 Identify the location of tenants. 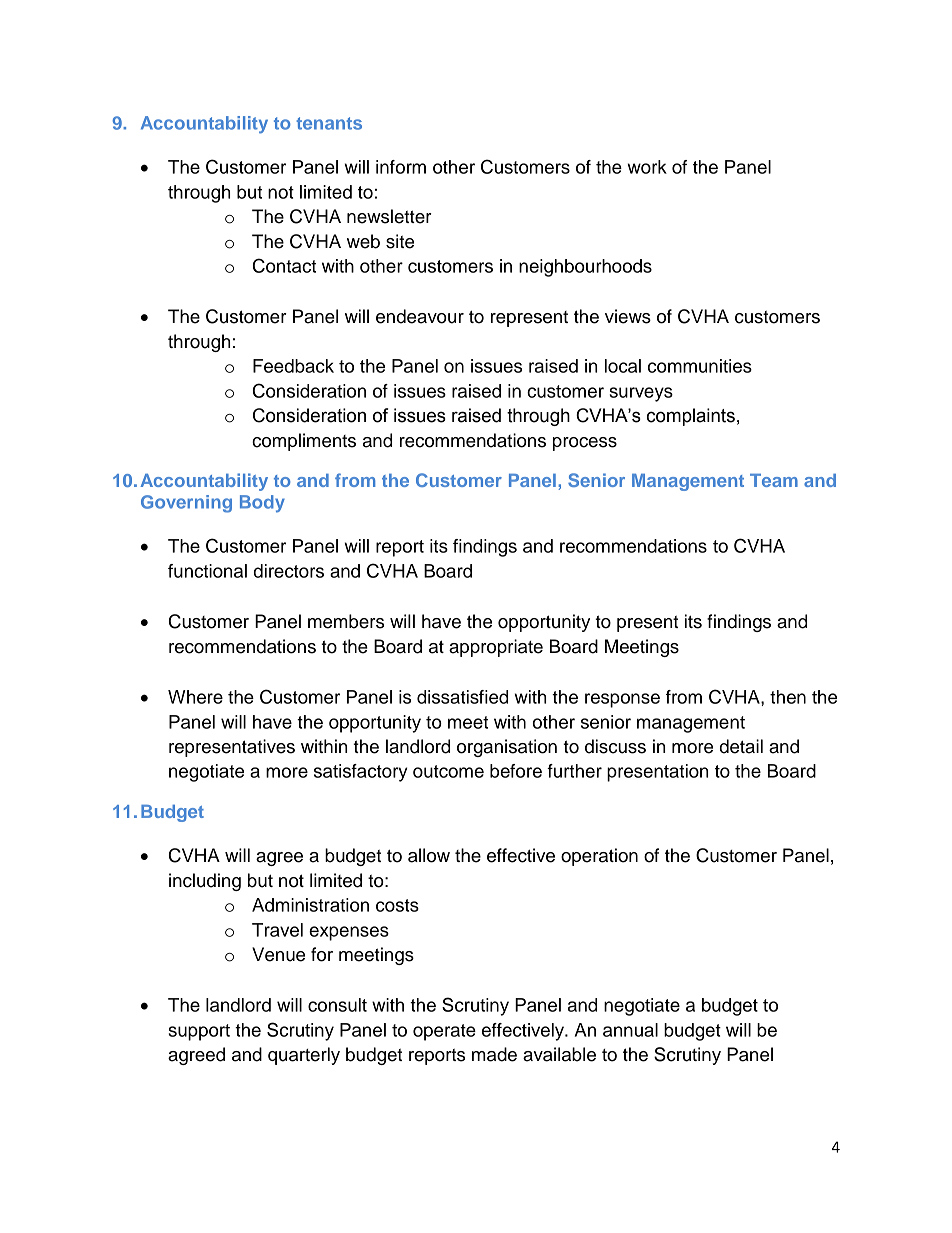
(329, 123).
